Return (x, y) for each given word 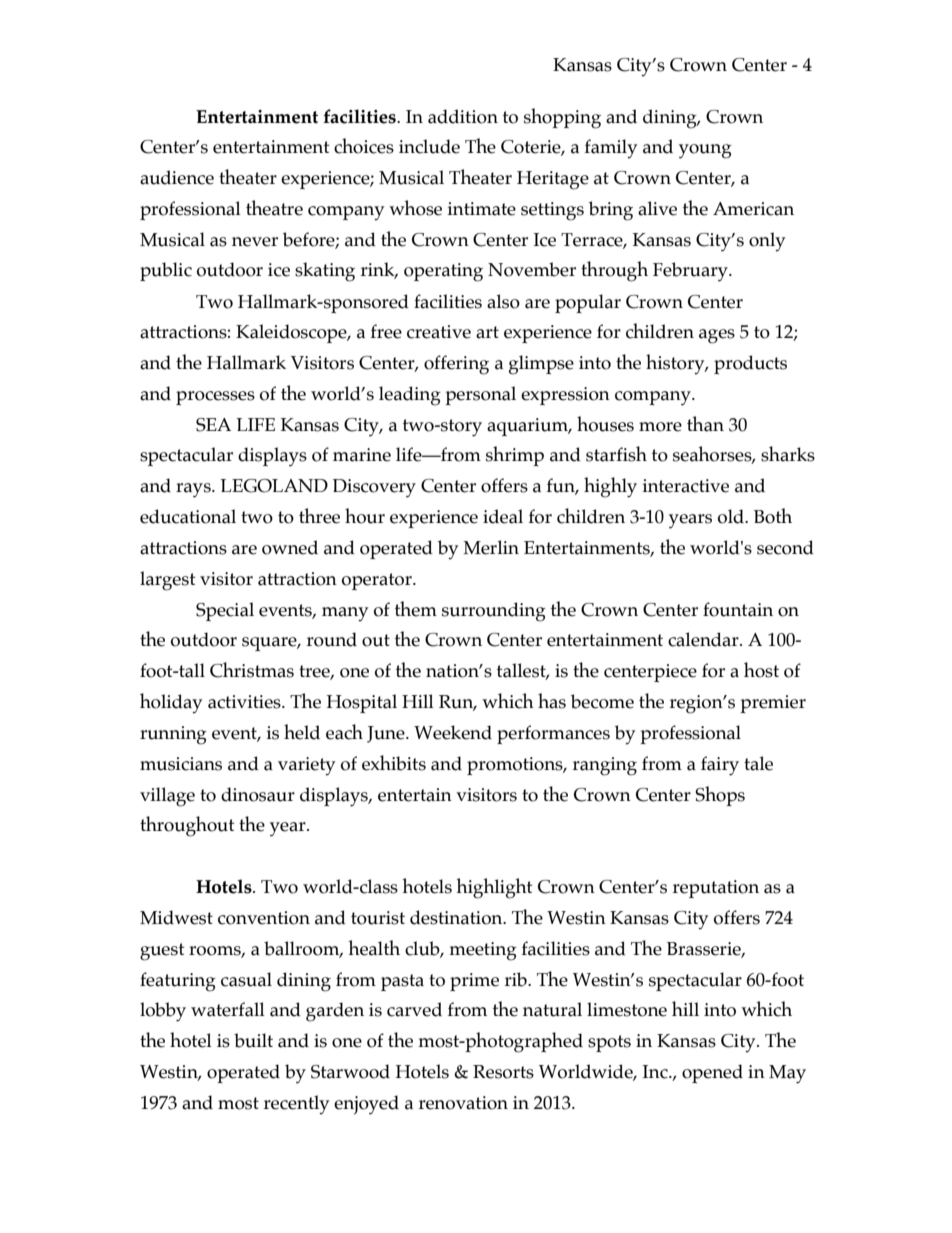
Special (225, 611)
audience (177, 177)
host (761, 670)
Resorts (503, 1072)
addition (463, 116)
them (416, 609)
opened (712, 1073)
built (253, 1040)
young (705, 151)
